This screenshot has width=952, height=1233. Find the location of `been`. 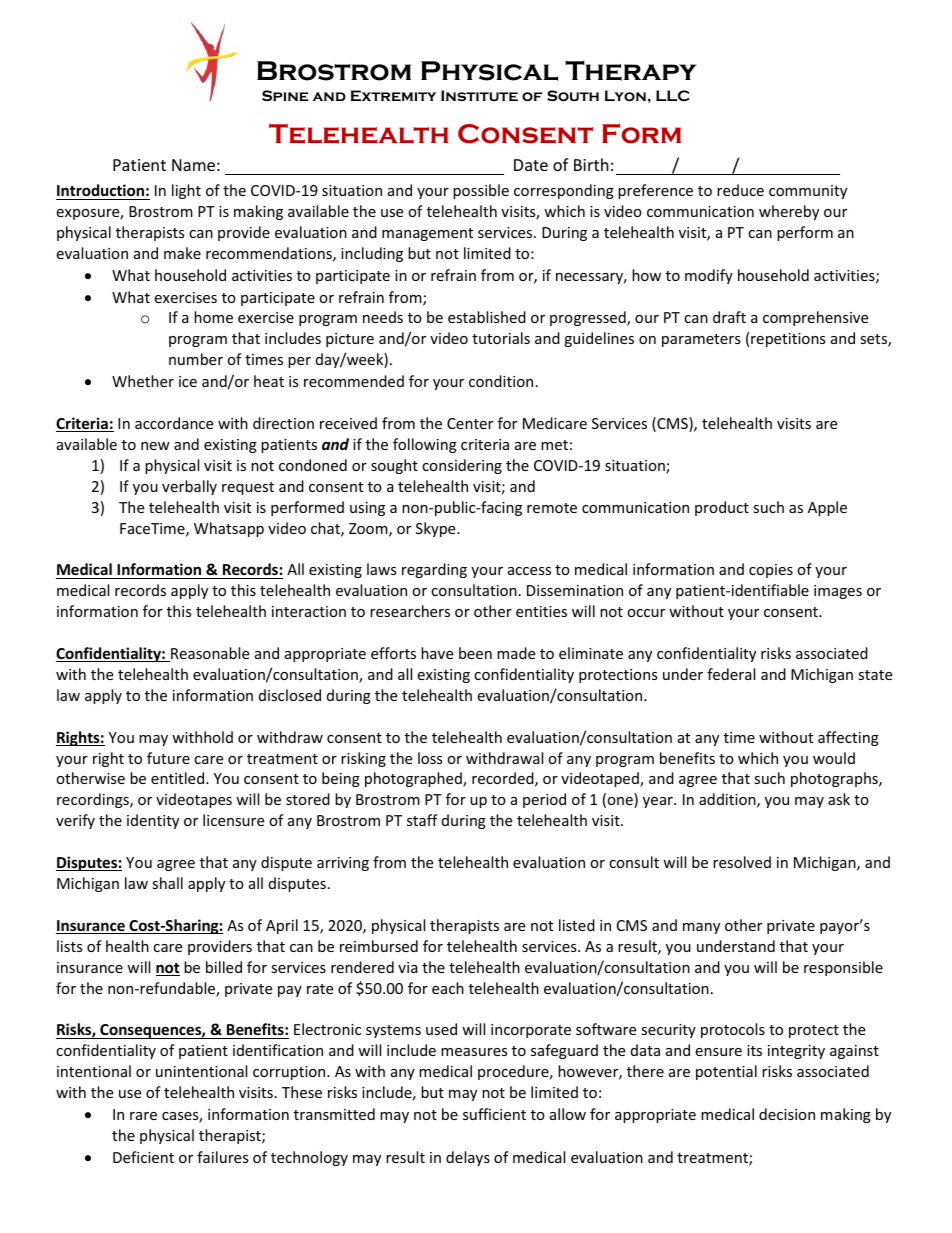

been is located at coordinates (475, 653).
